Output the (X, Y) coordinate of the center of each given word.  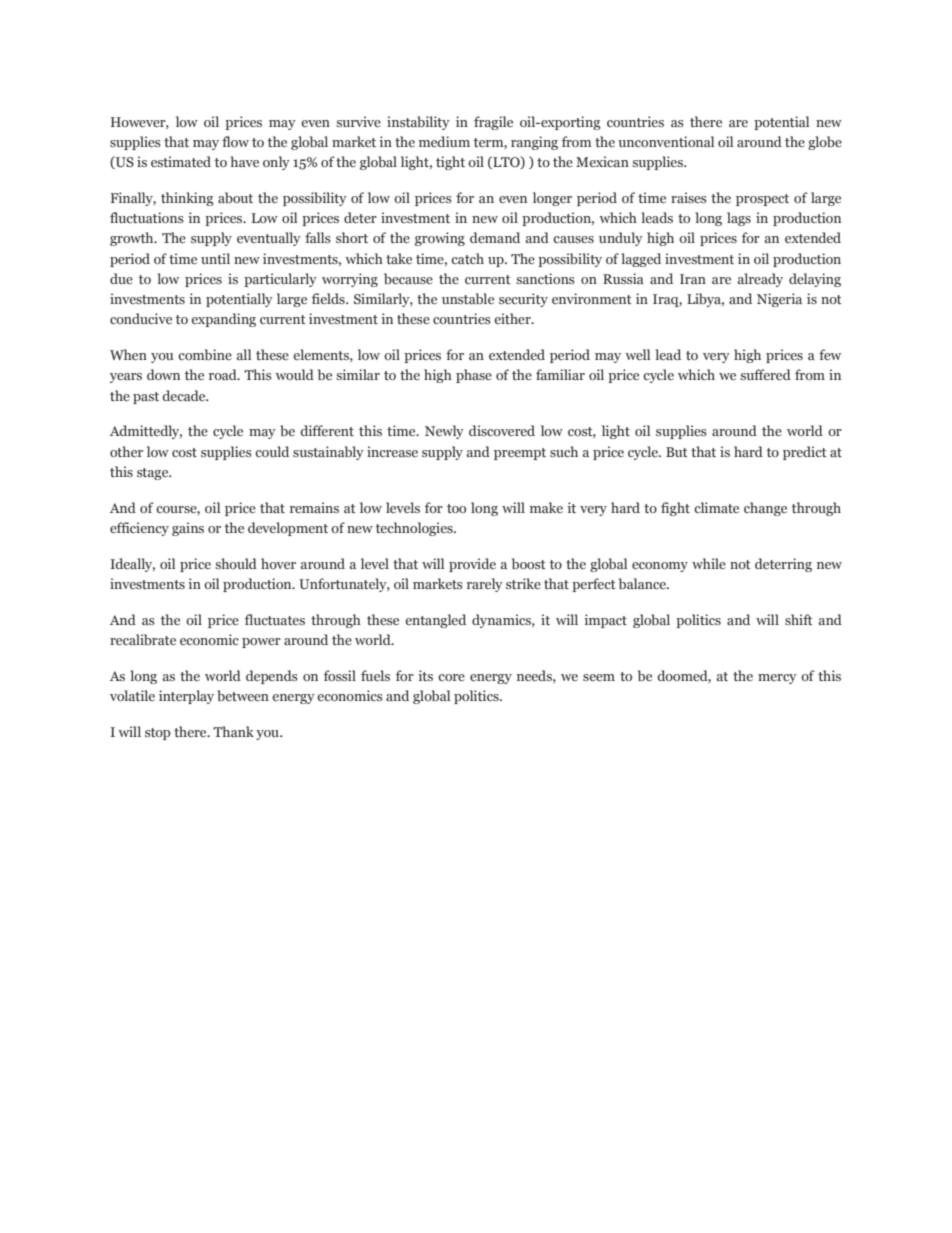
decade (185, 395)
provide (472, 565)
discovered (502, 430)
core (451, 677)
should (236, 563)
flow (235, 141)
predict (805, 453)
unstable (468, 298)
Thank (233, 731)
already (760, 280)
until (215, 258)
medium (444, 141)
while (709, 563)
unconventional (666, 141)
